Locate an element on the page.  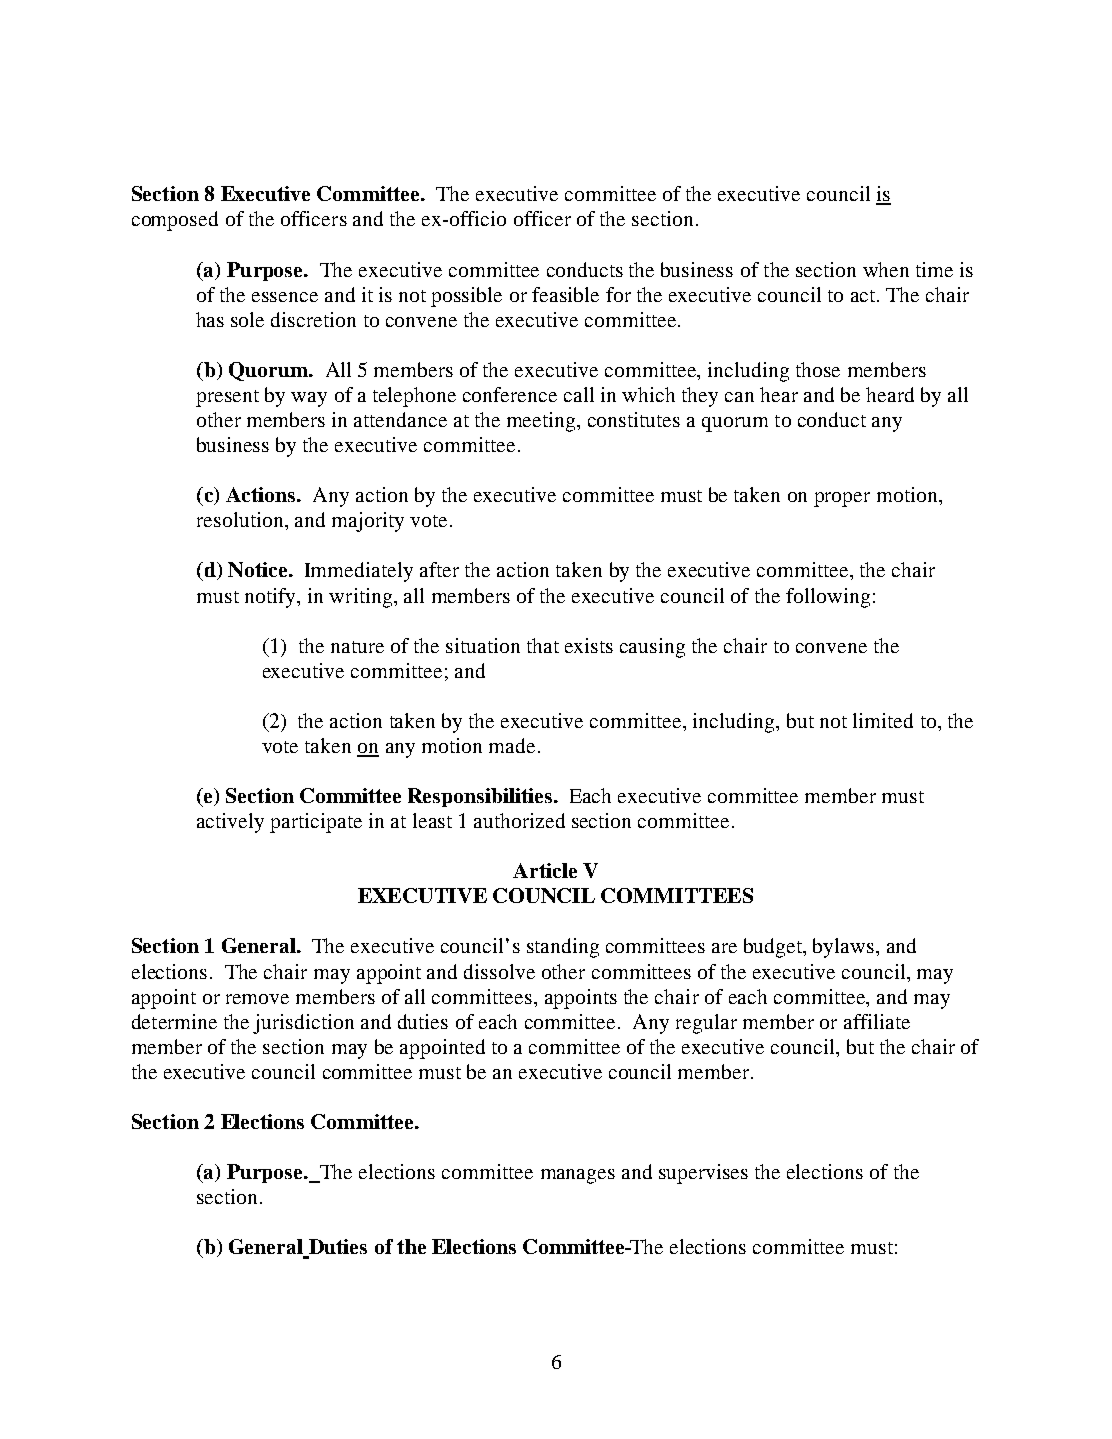
that is located at coordinates (543, 645).
